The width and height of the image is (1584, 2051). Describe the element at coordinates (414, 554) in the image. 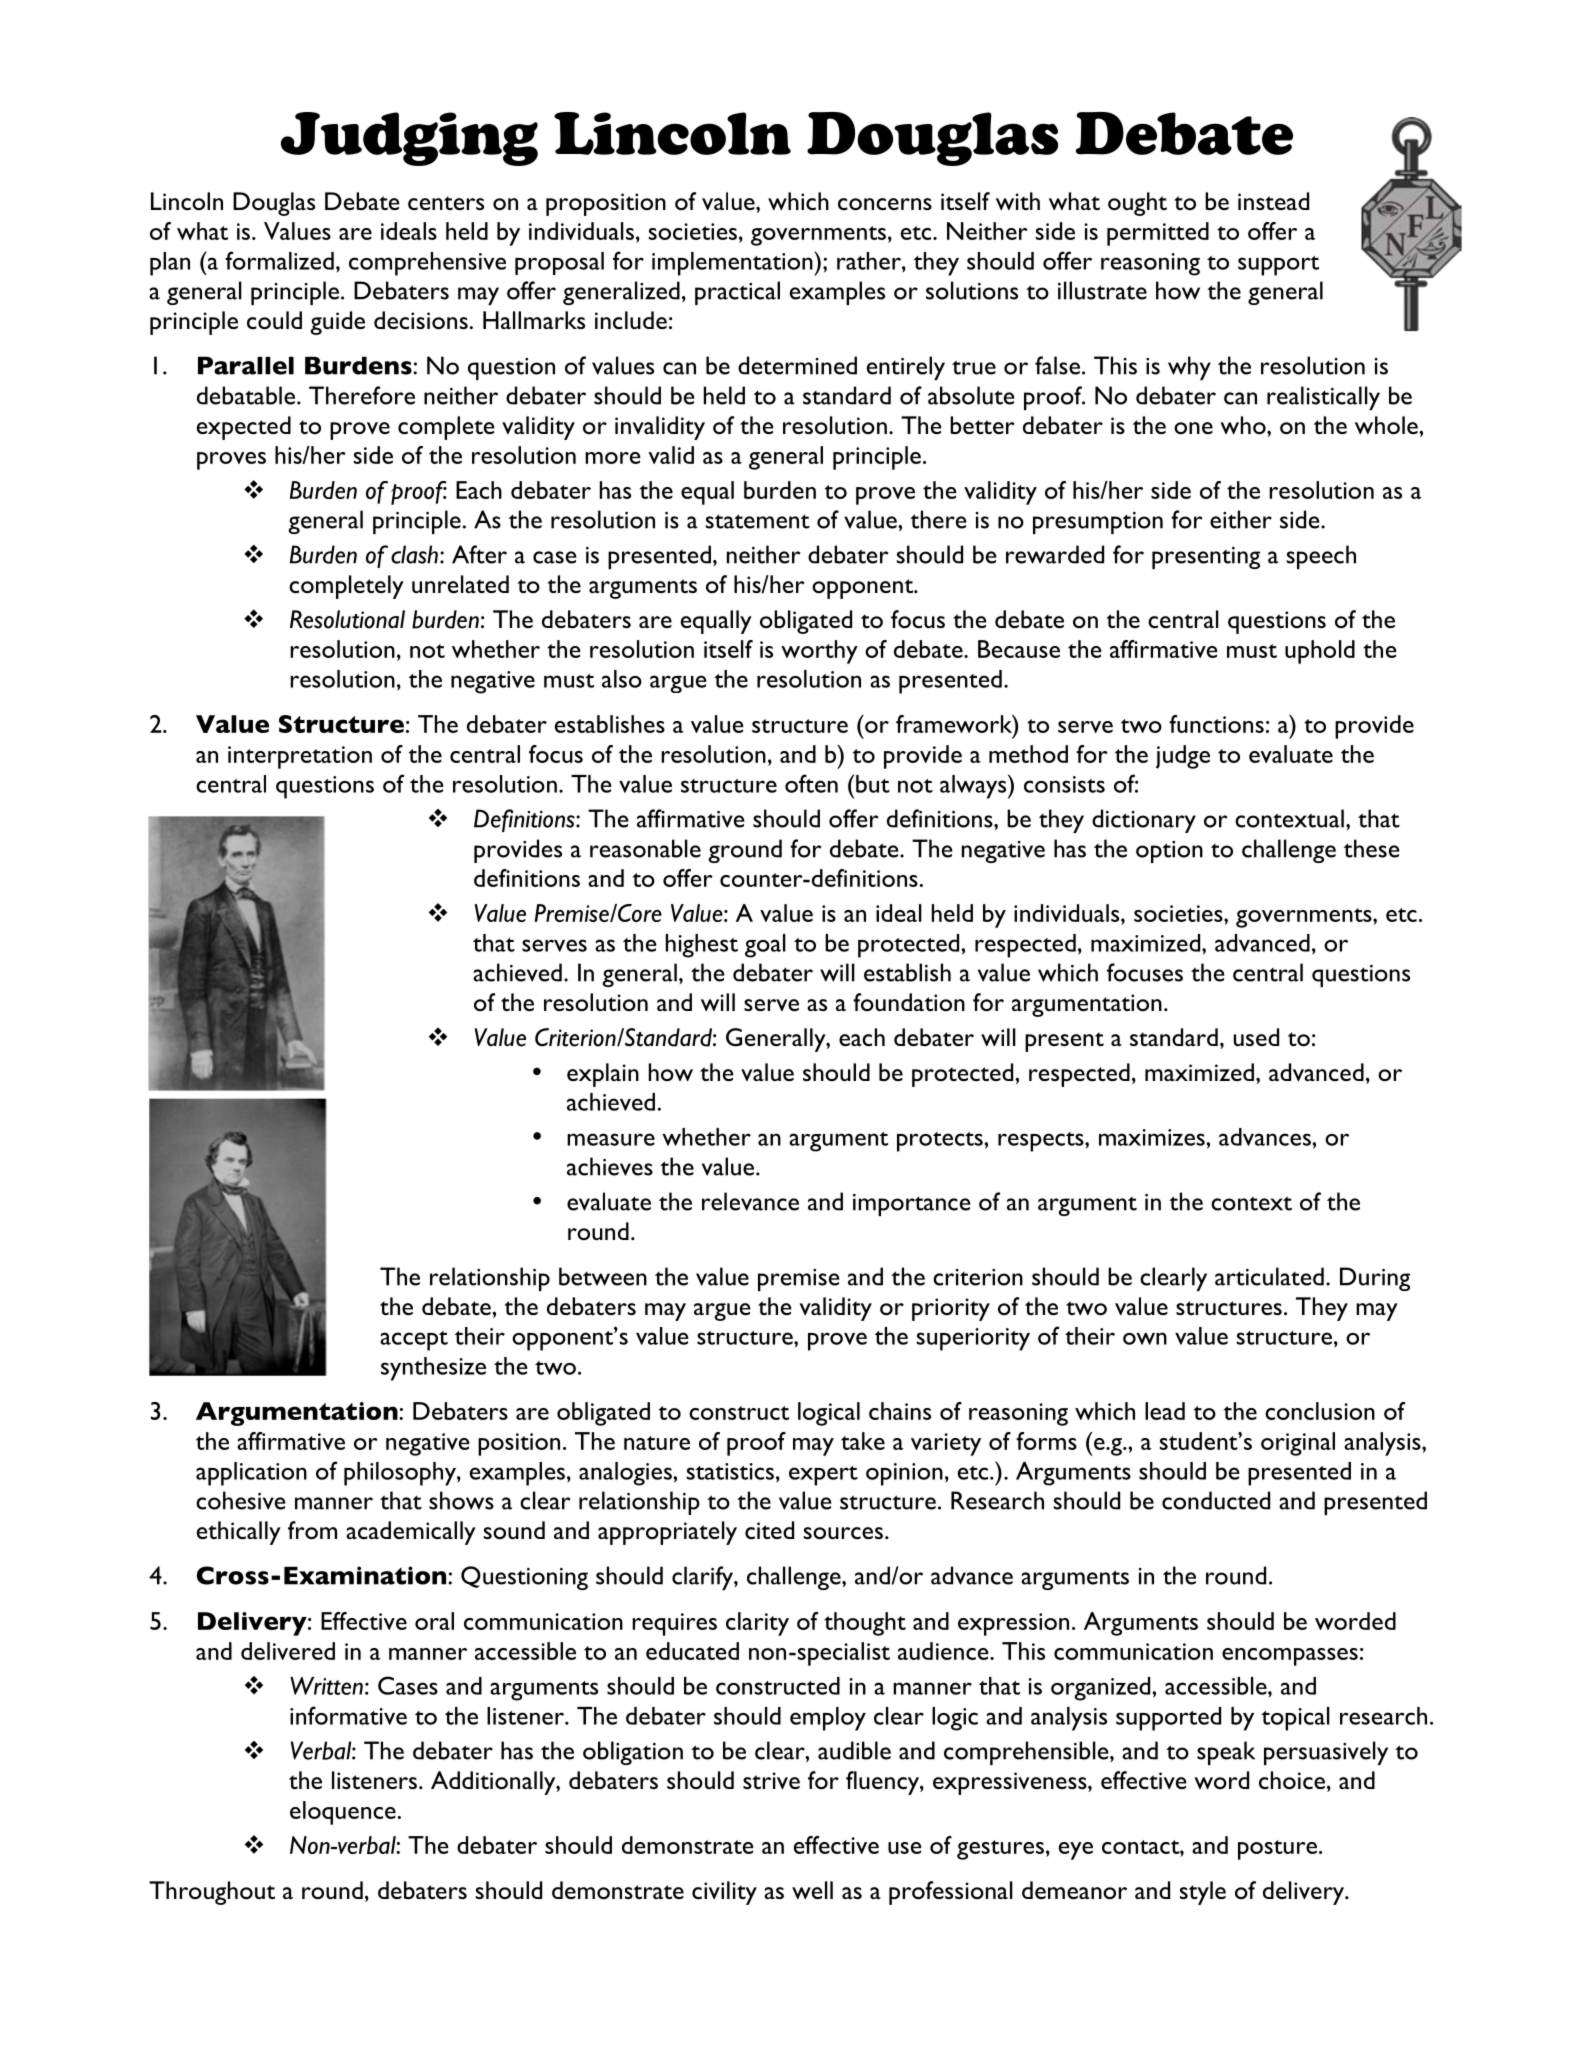

I see `clash` at that location.
